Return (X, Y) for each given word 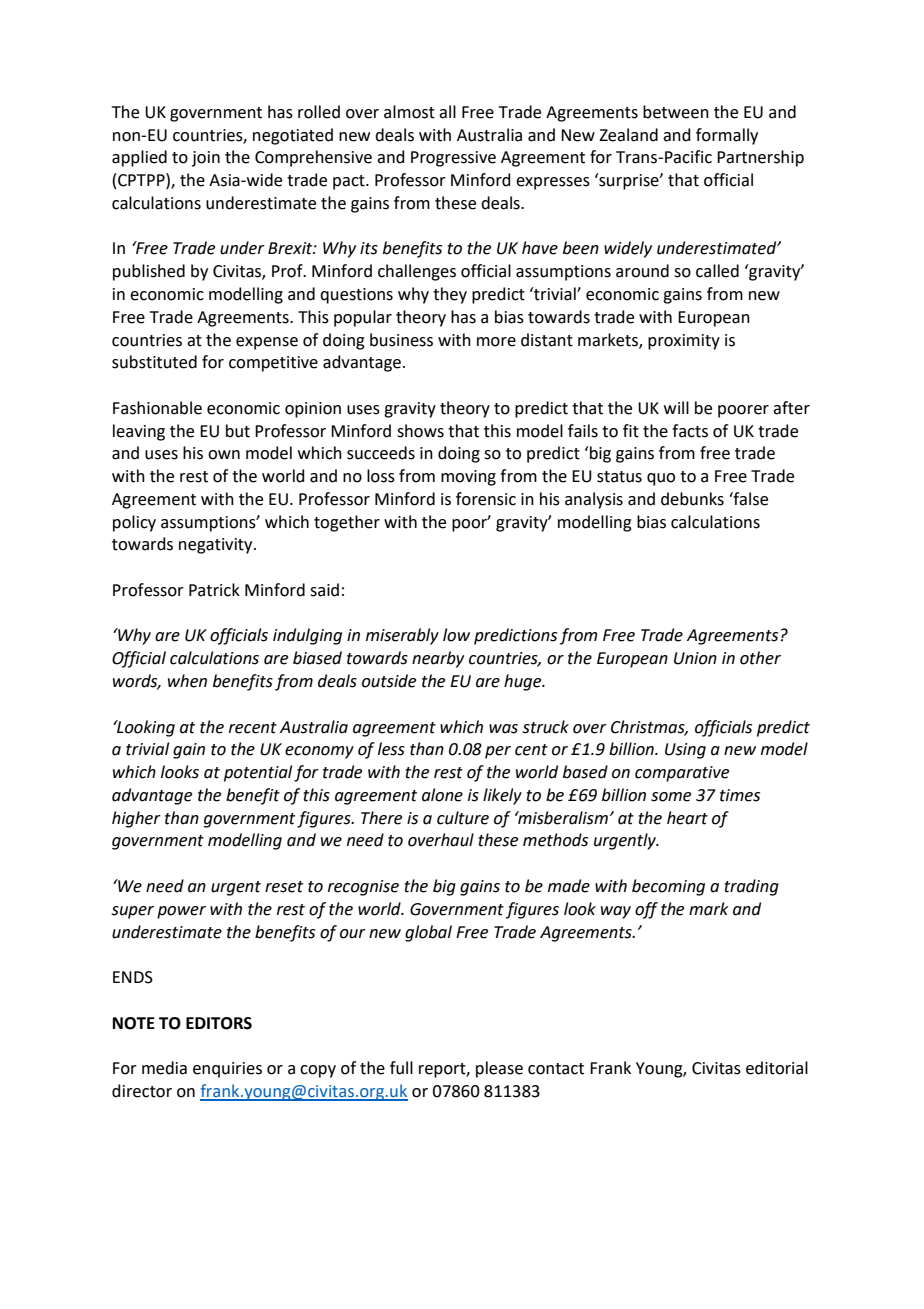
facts (690, 431)
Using (685, 751)
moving (468, 478)
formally (727, 136)
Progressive (453, 159)
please (499, 1069)
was (503, 729)
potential (258, 773)
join (206, 159)
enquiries (227, 1070)
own (224, 455)
